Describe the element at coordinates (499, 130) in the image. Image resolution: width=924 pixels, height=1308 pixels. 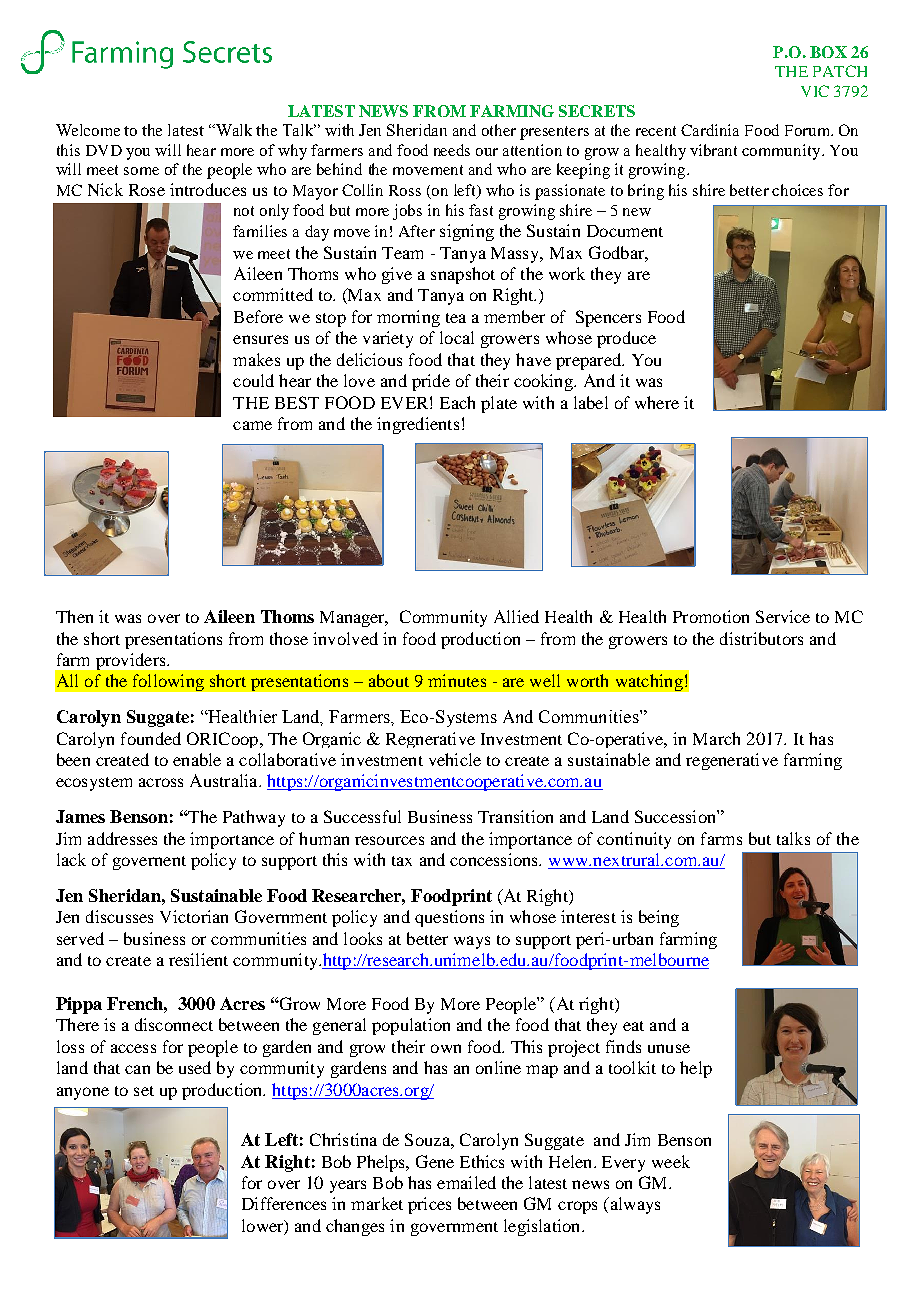
I see `other` at that location.
